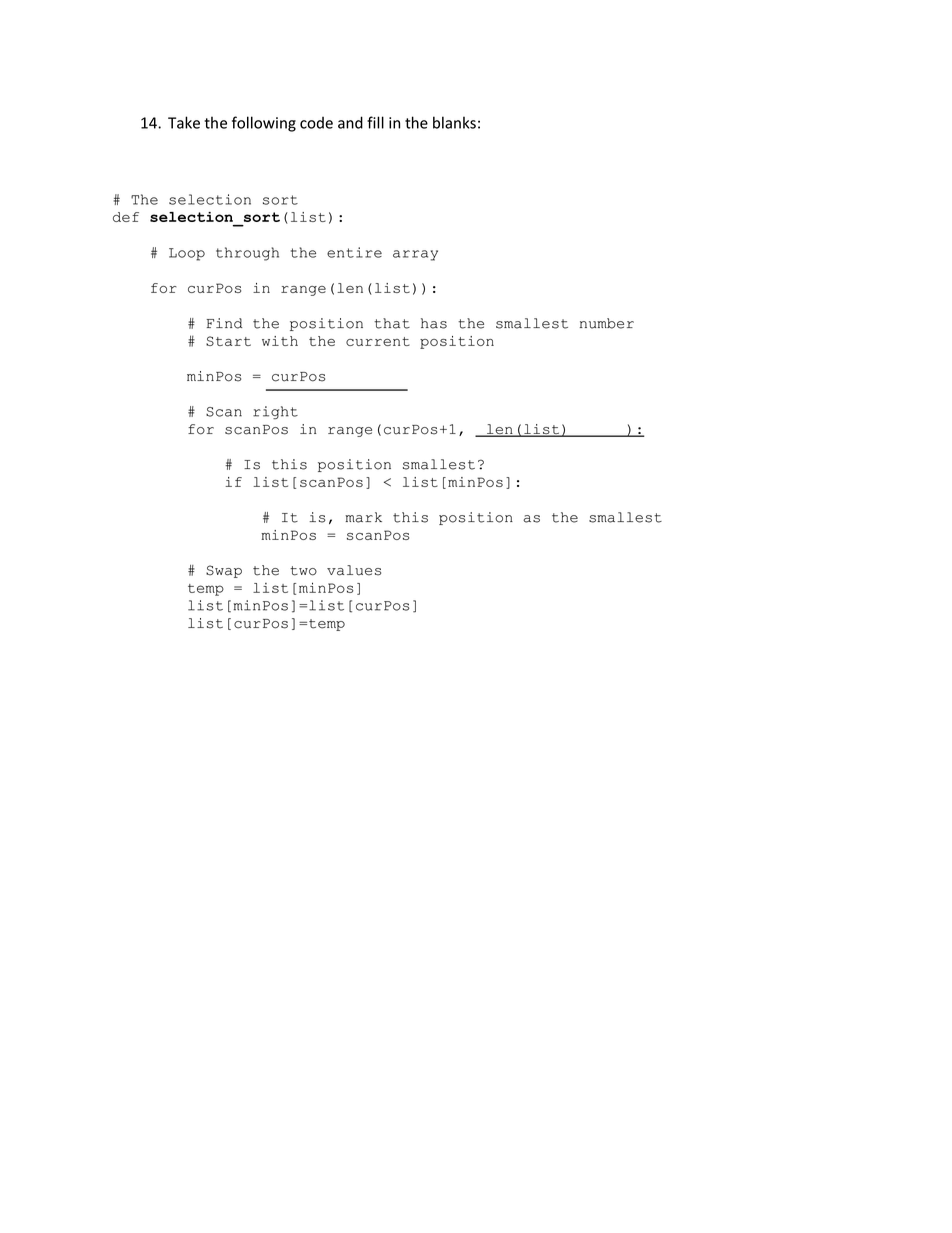 The width and height of the document is (952, 1233). Describe the element at coordinates (378, 341) in the document. I see `current` at that location.
